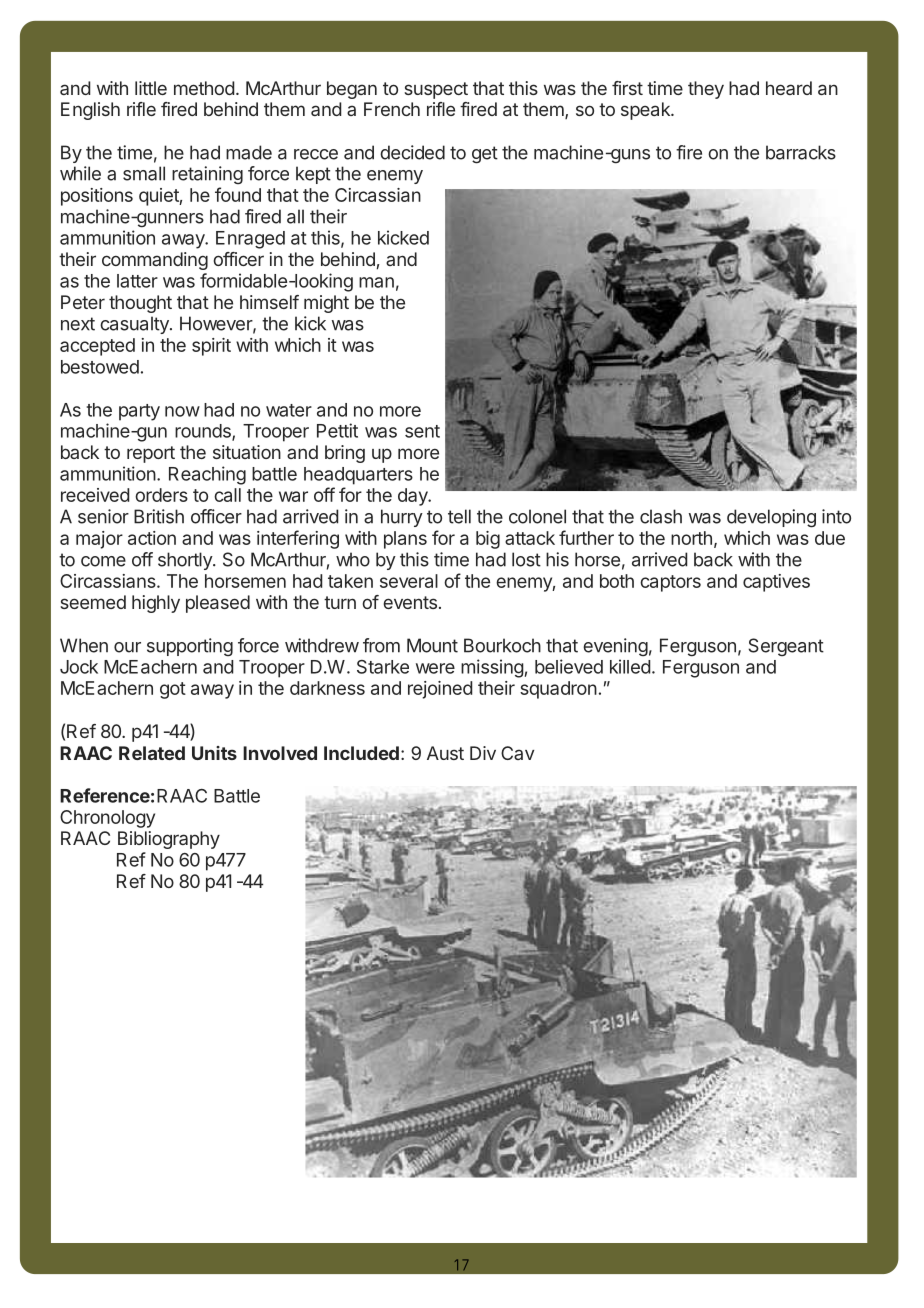 The image size is (924, 1308). I want to click on shortly, so click(186, 561).
